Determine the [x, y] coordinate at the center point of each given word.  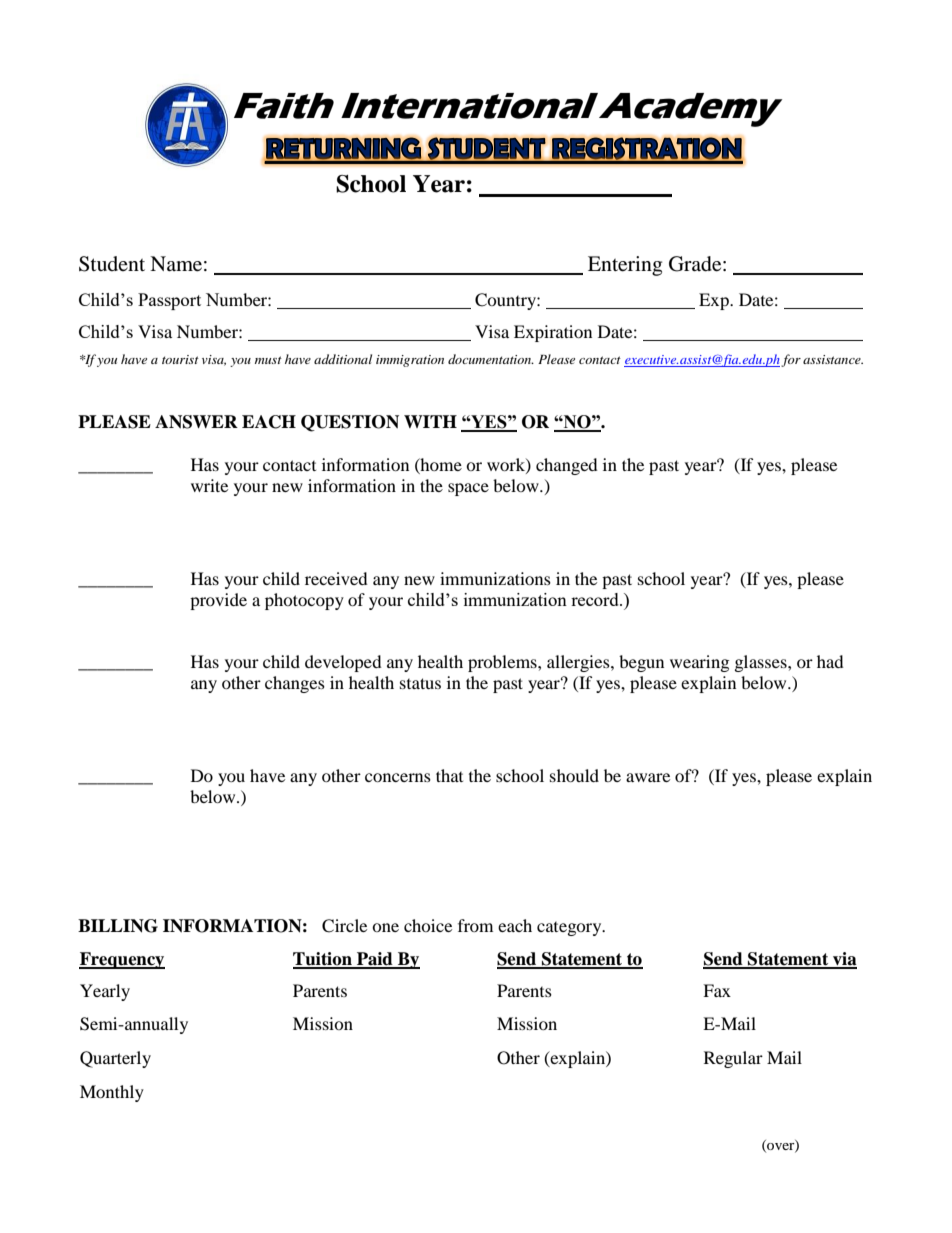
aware [648, 777]
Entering [625, 266]
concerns [398, 777]
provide [218, 601]
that [449, 775]
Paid [375, 960]
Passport [169, 301]
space [468, 489]
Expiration [553, 333]
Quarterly [115, 1059]
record [596, 599]
